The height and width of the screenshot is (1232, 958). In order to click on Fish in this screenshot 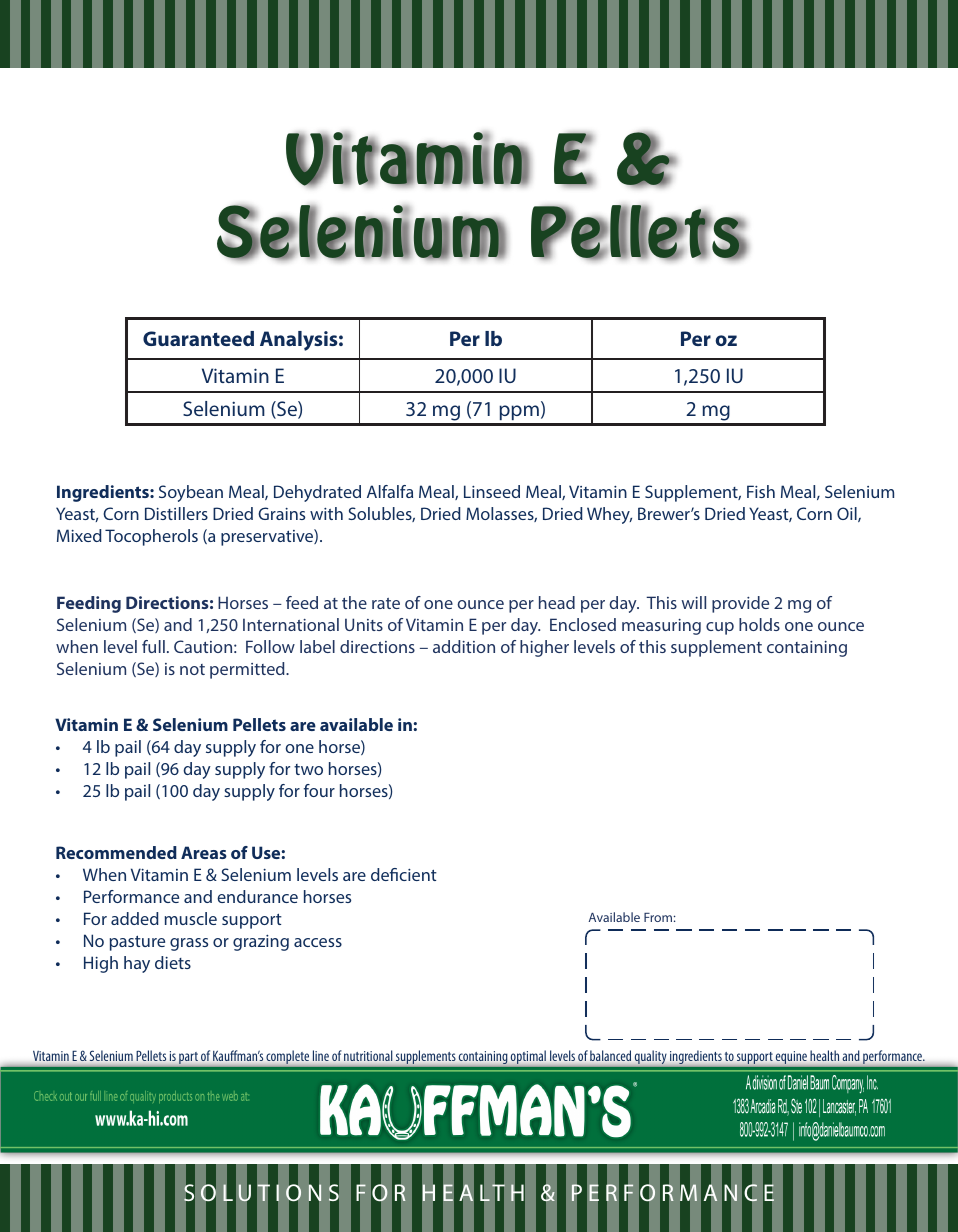, I will do `click(761, 491)`.
